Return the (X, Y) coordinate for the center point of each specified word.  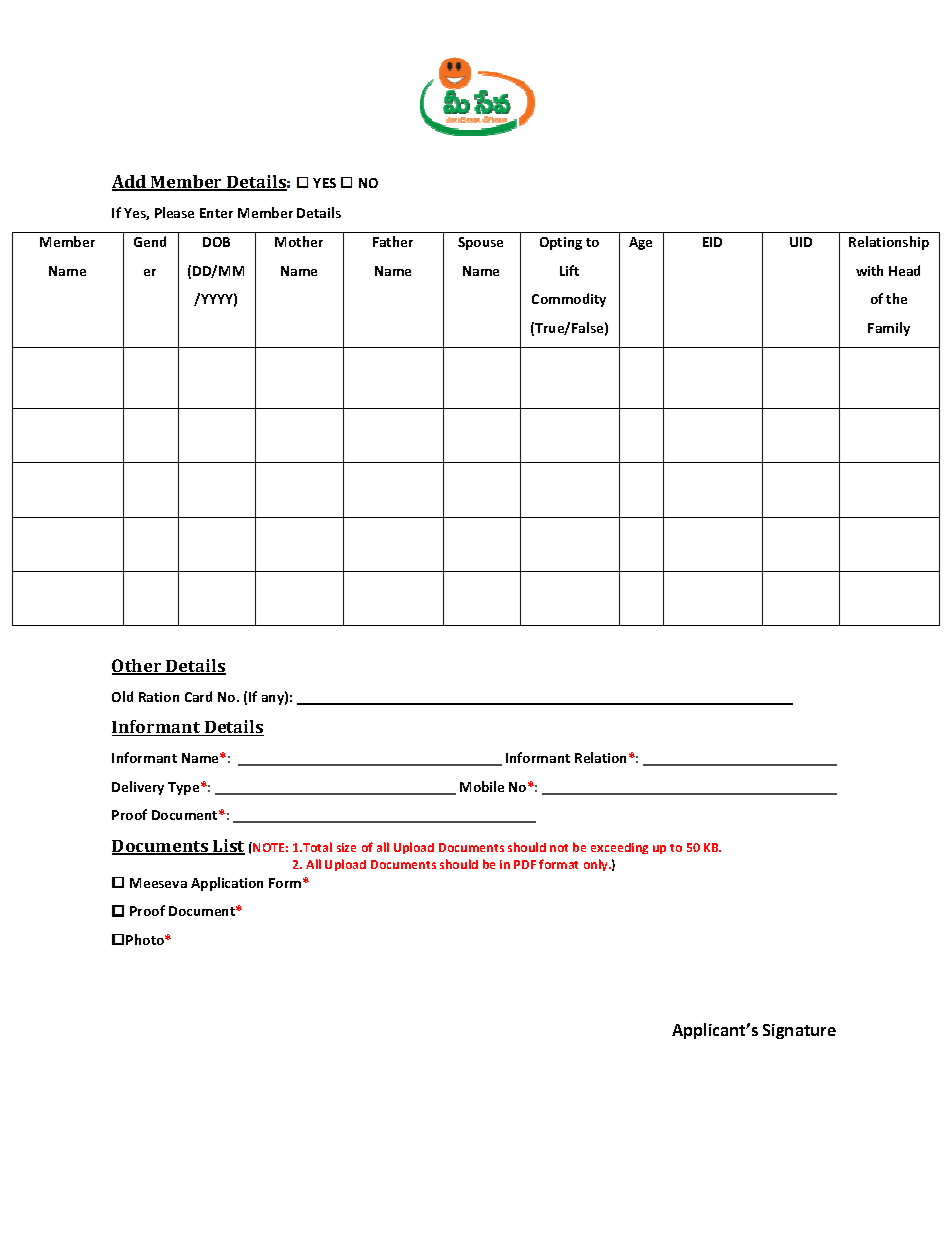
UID (801, 242)
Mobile (482, 786)
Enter (216, 213)
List (228, 847)
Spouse (480, 243)
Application (227, 884)
